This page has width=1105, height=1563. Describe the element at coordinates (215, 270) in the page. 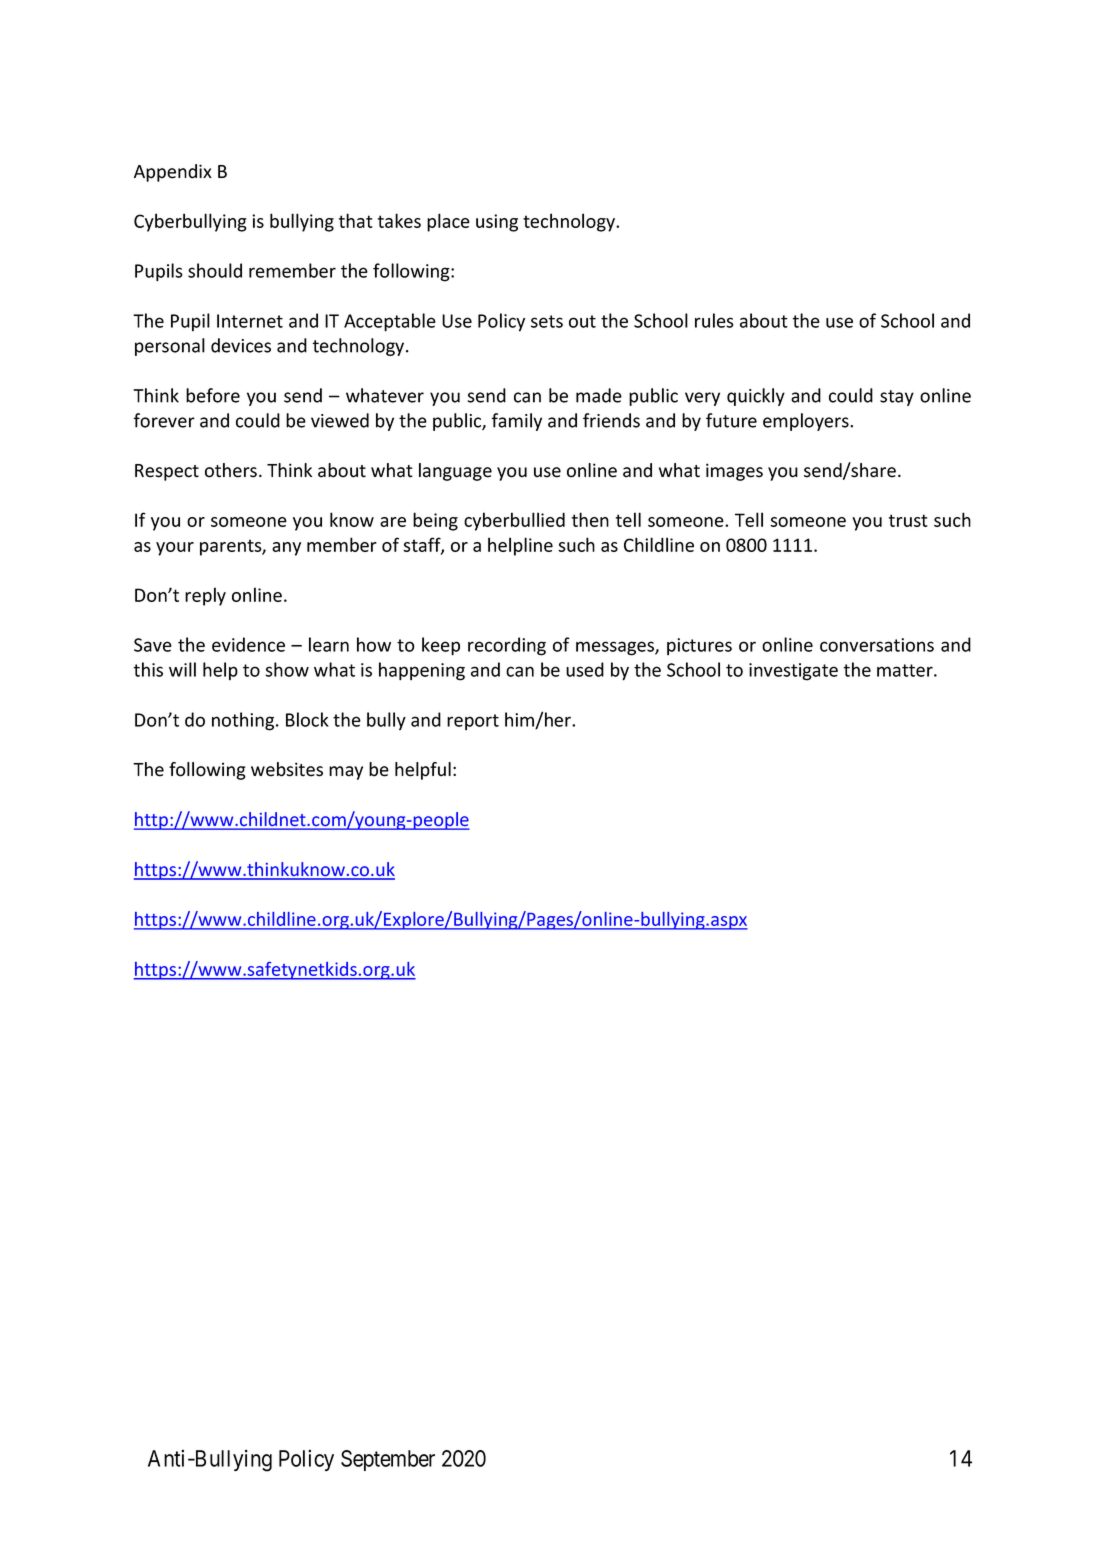

I see `should` at that location.
